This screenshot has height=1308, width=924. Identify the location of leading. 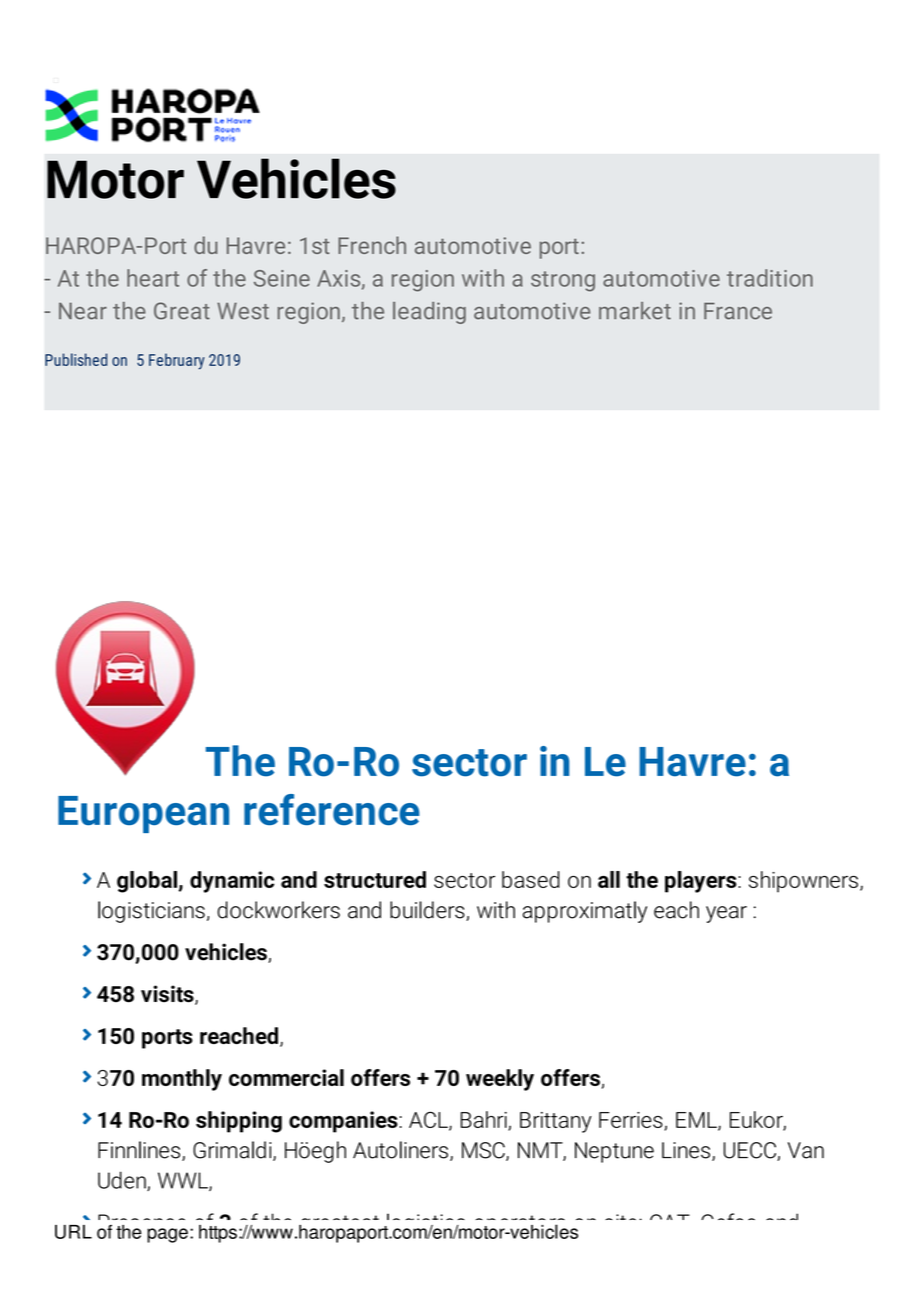
(429, 313).
